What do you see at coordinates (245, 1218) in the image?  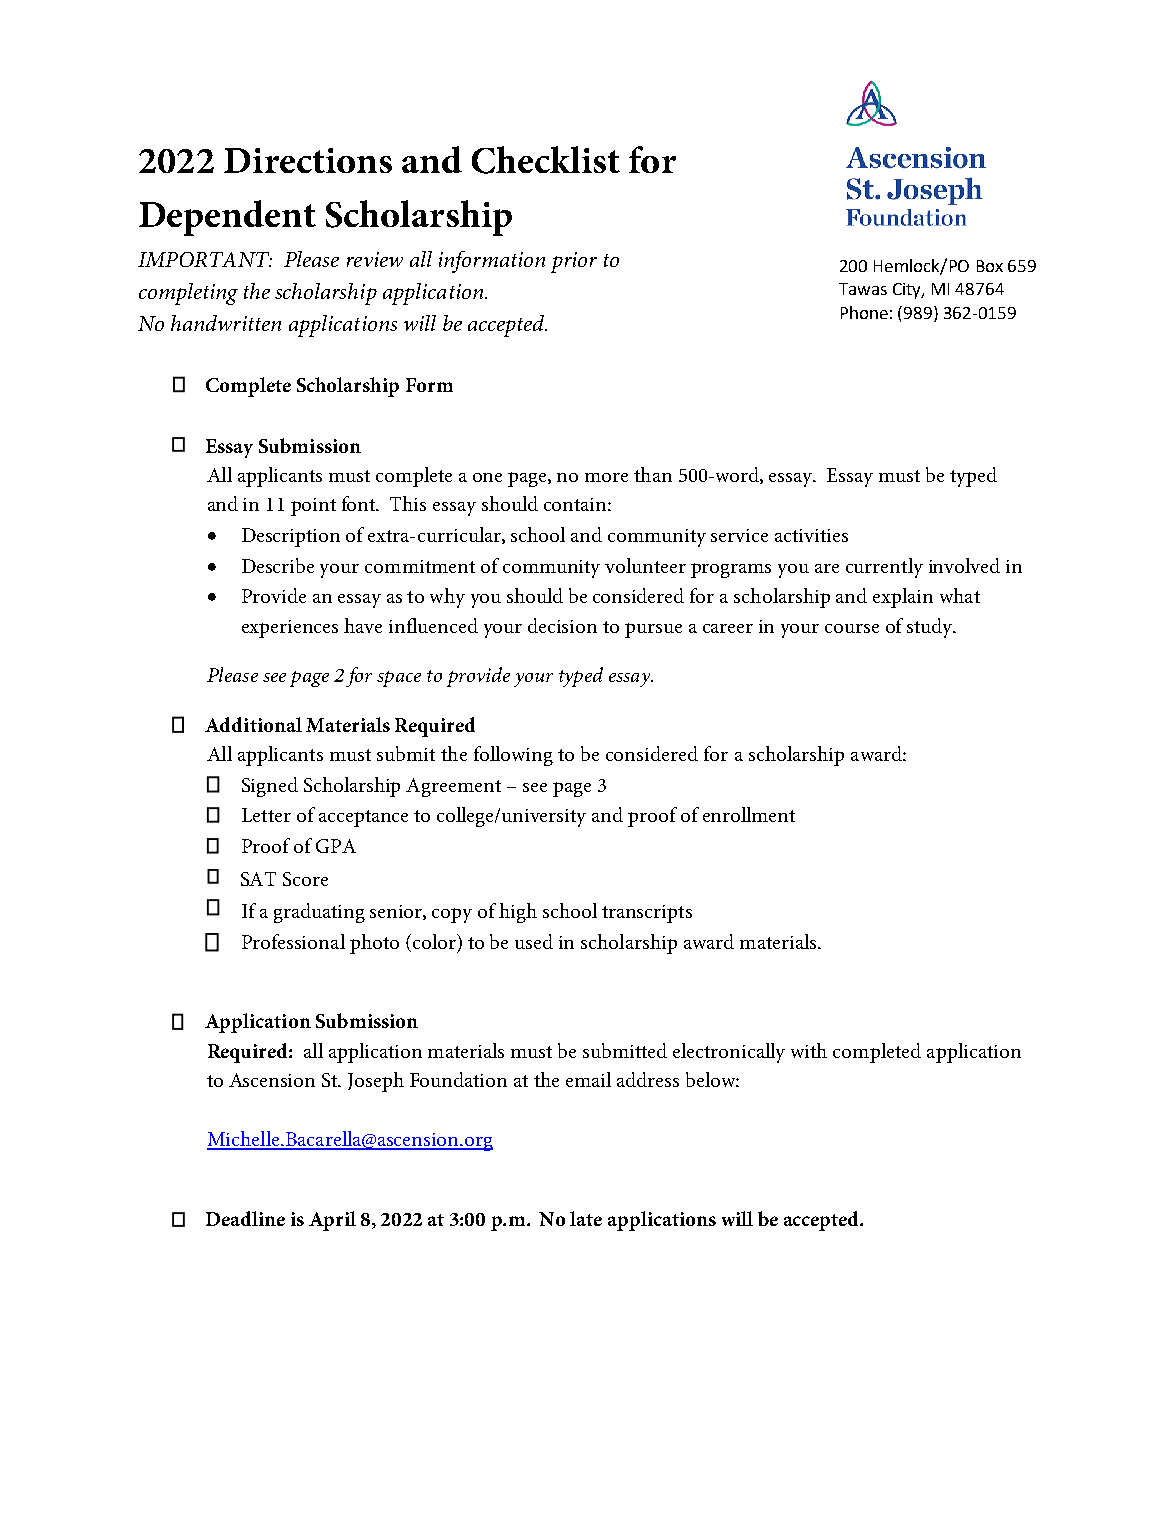 I see `Deadline` at bounding box center [245, 1218].
